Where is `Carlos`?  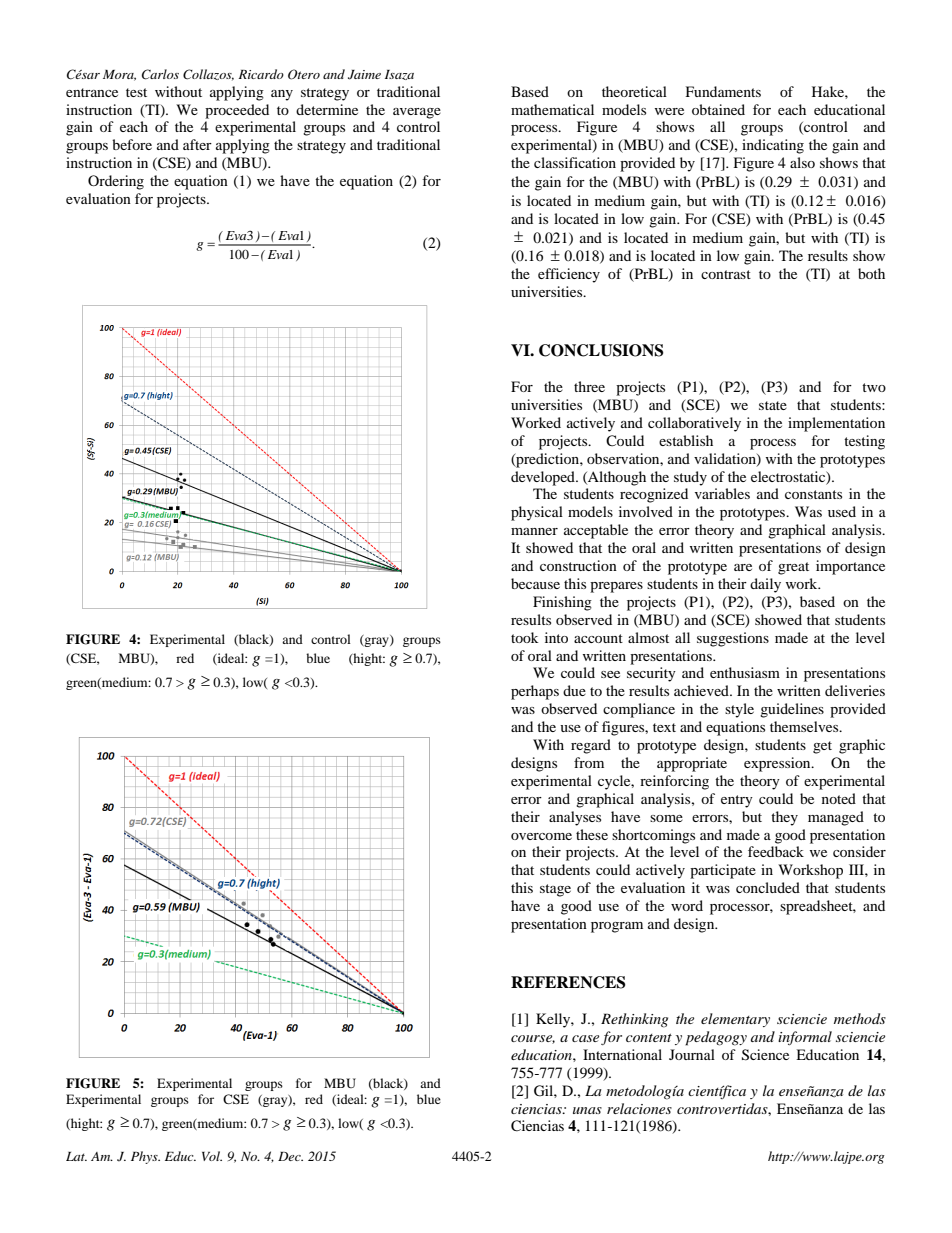 Carlos is located at coordinates (160, 74).
